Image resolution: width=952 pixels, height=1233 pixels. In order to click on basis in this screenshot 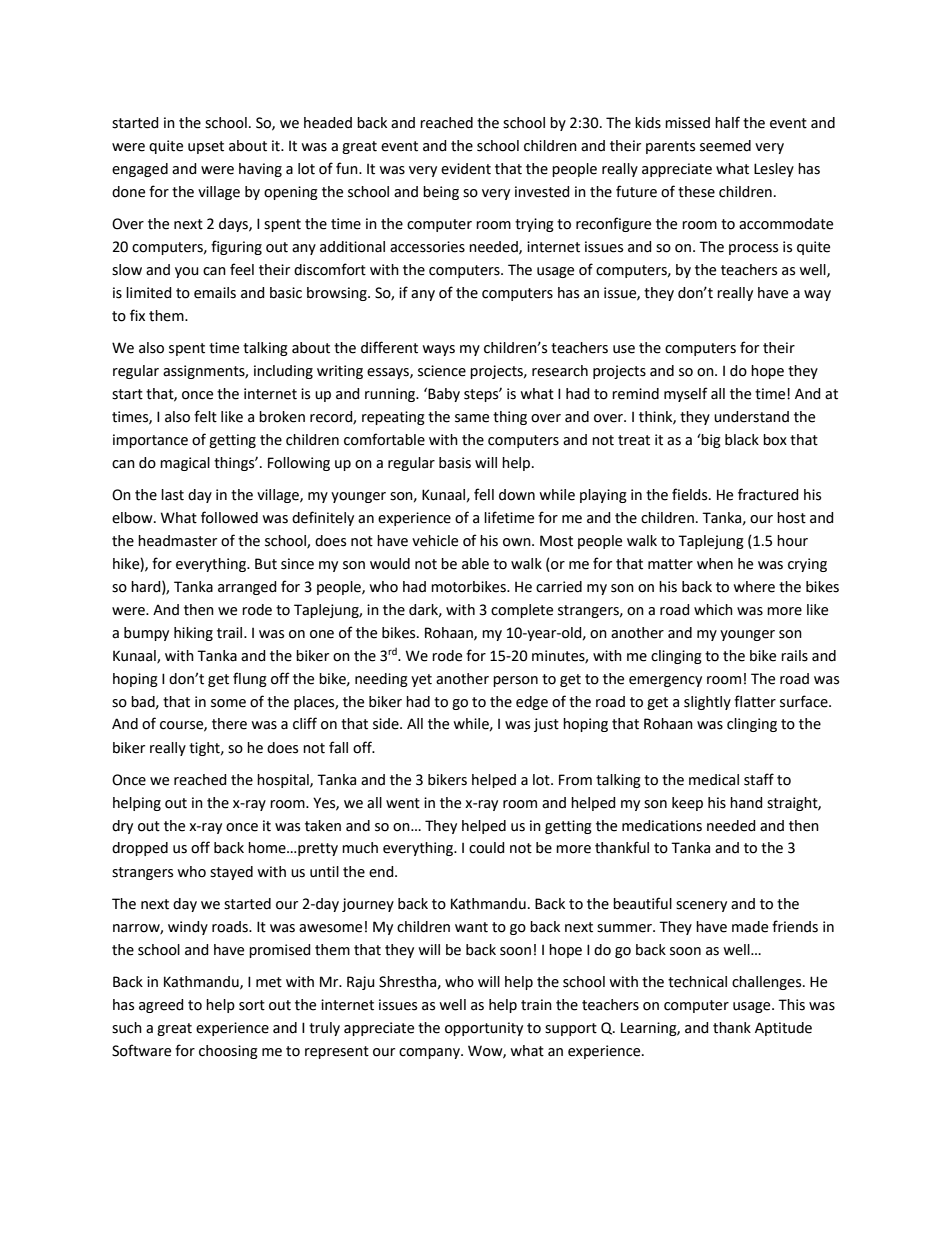, I will do `click(455, 463)`.
